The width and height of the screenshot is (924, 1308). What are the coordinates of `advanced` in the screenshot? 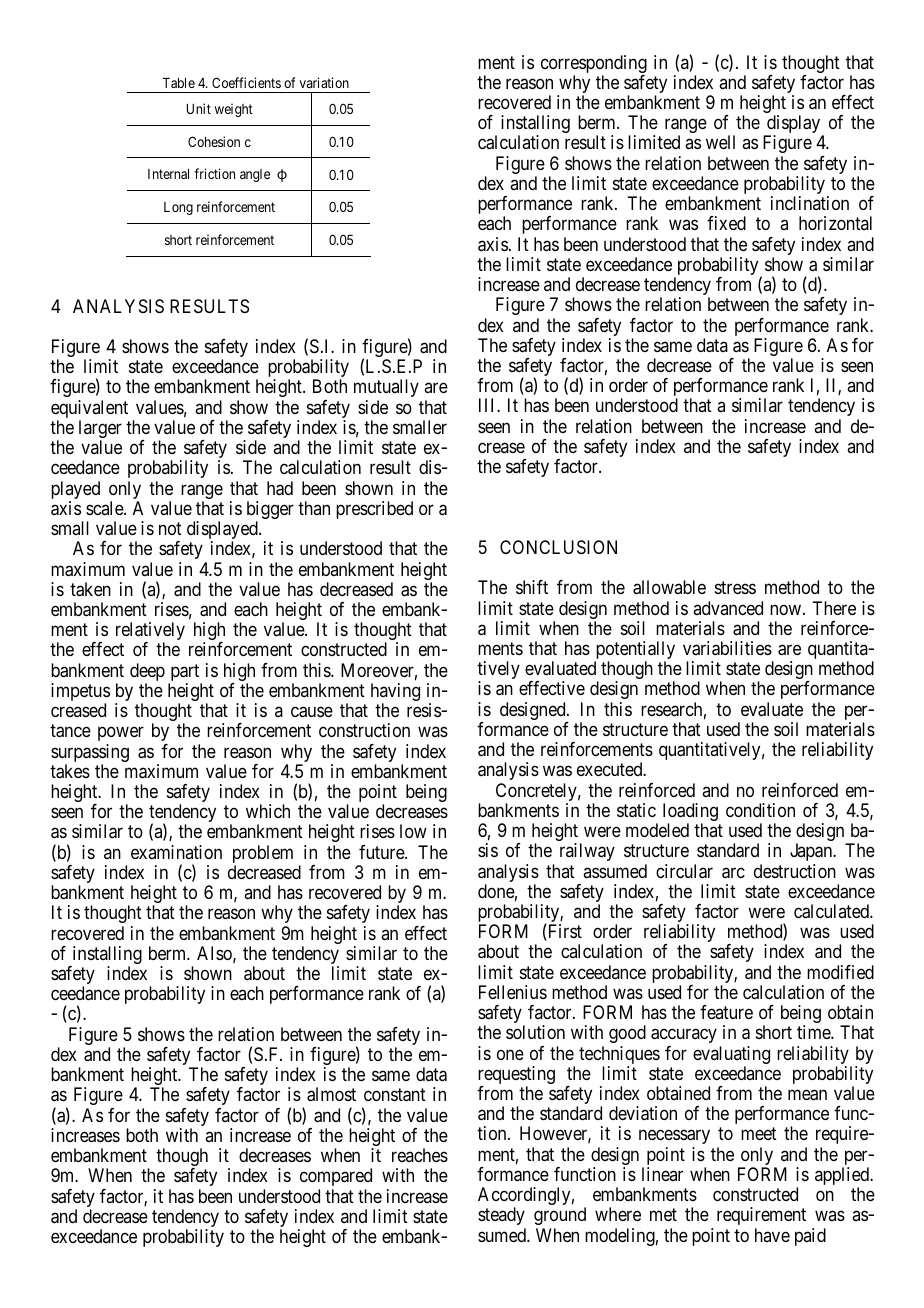 It's located at (728, 608).
